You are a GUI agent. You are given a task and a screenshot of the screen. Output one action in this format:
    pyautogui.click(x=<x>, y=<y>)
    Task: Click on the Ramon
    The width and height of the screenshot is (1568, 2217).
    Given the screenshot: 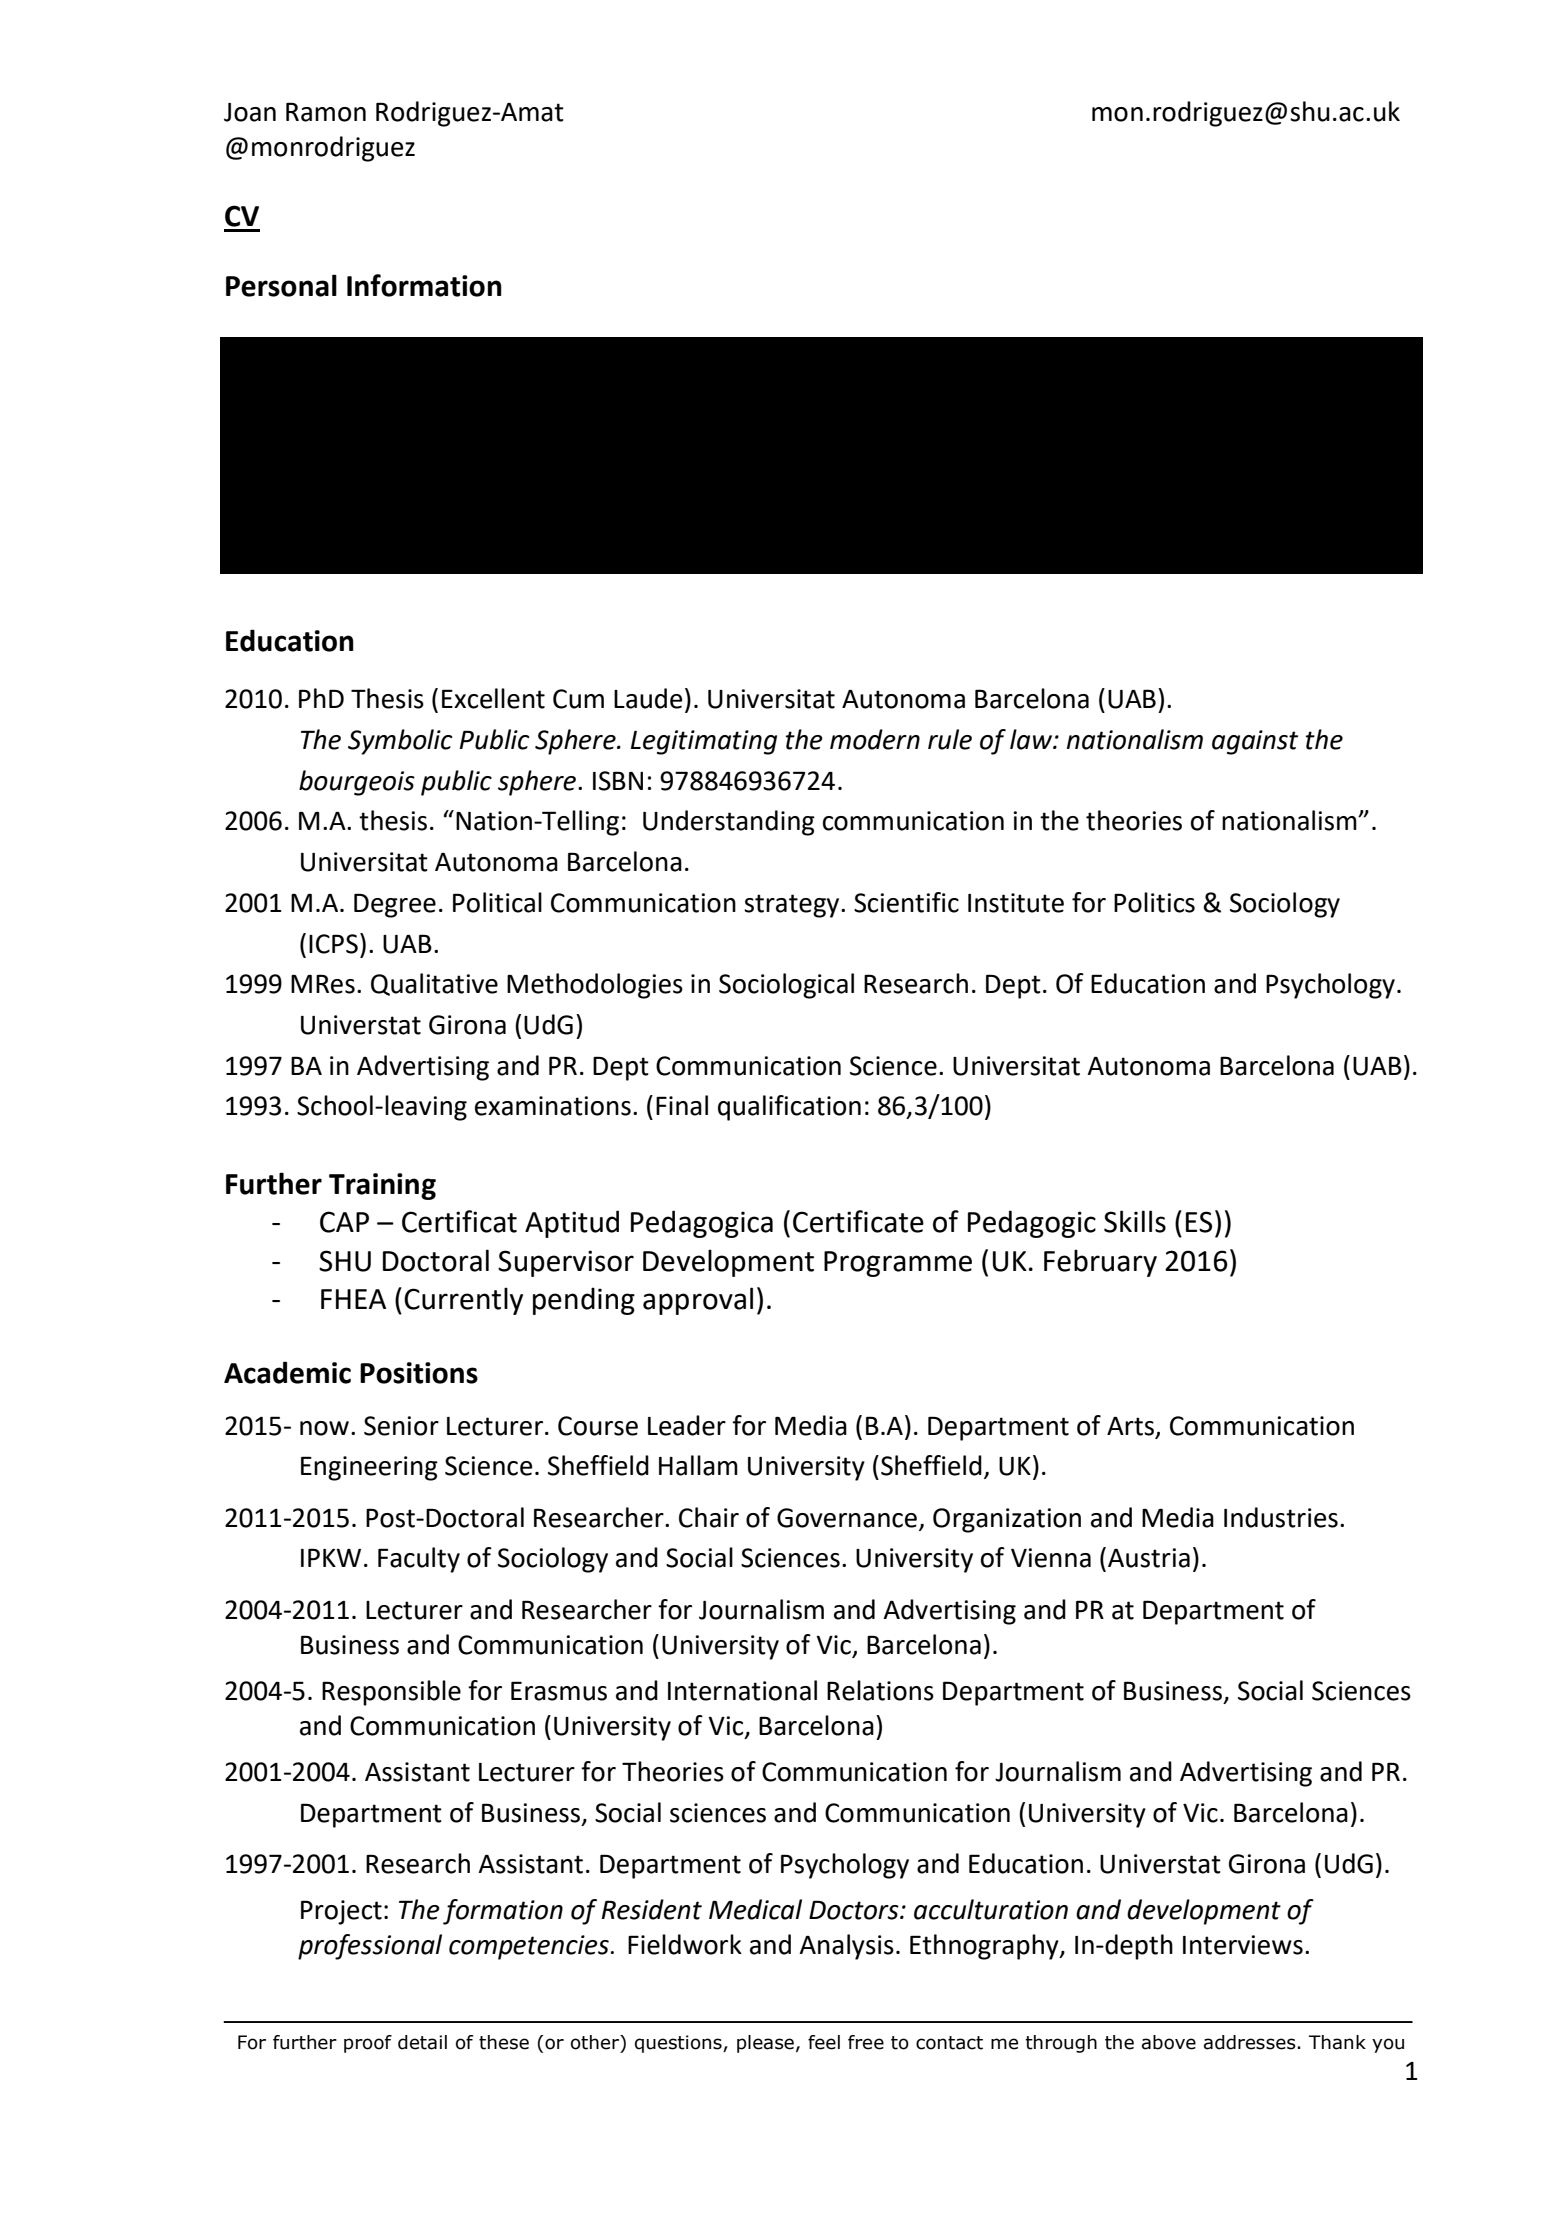 What is the action you would take?
    pyautogui.click(x=326, y=112)
